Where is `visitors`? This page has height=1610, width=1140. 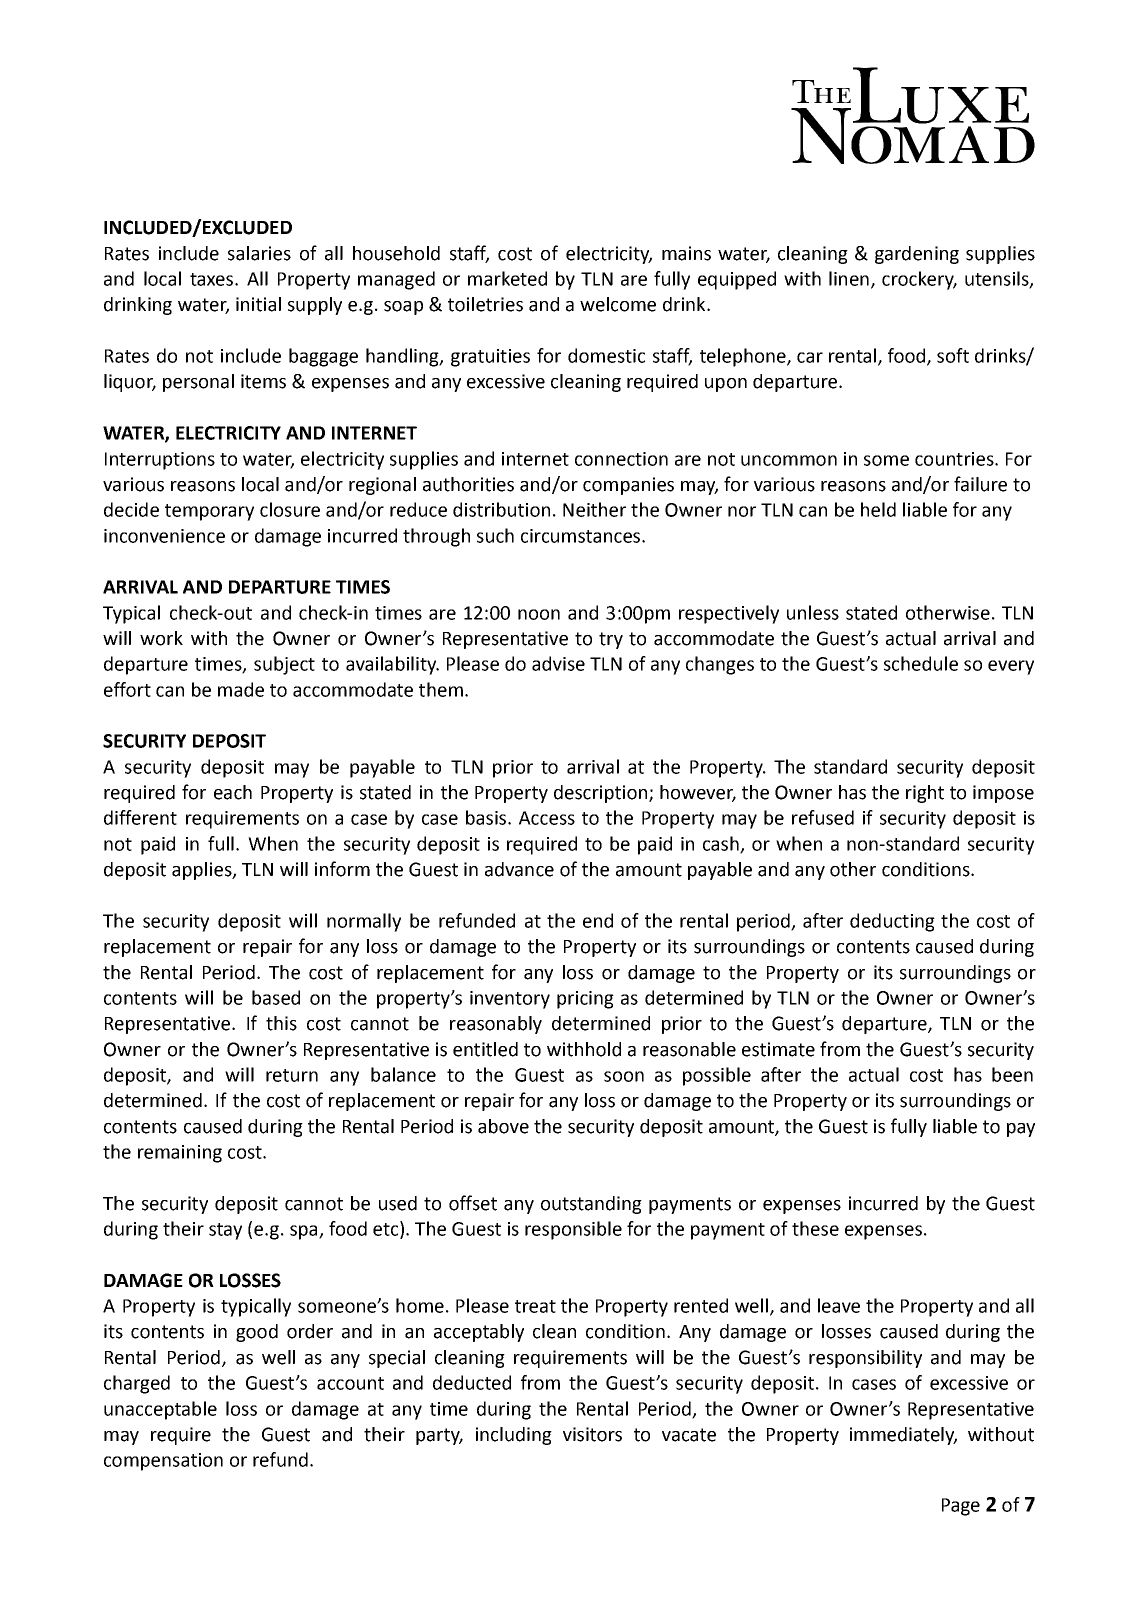 visitors is located at coordinates (592, 1434).
